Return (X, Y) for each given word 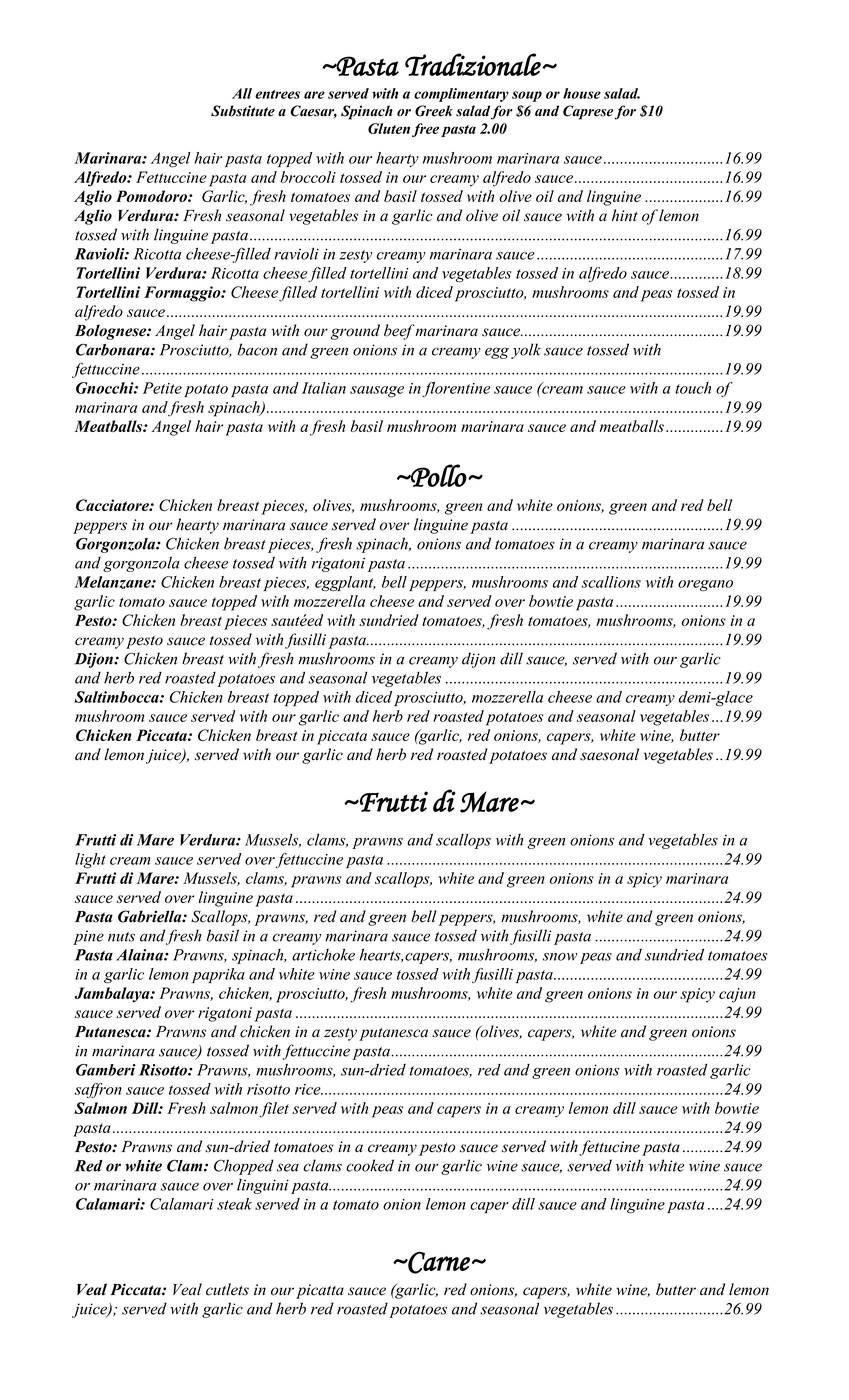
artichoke (323, 955)
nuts (121, 937)
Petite (162, 388)
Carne (438, 1263)
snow (560, 957)
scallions (611, 582)
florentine (456, 389)
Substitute (243, 111)
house (582, 93)
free (425, 130)
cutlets (227, 1289)
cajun (737, 995)
